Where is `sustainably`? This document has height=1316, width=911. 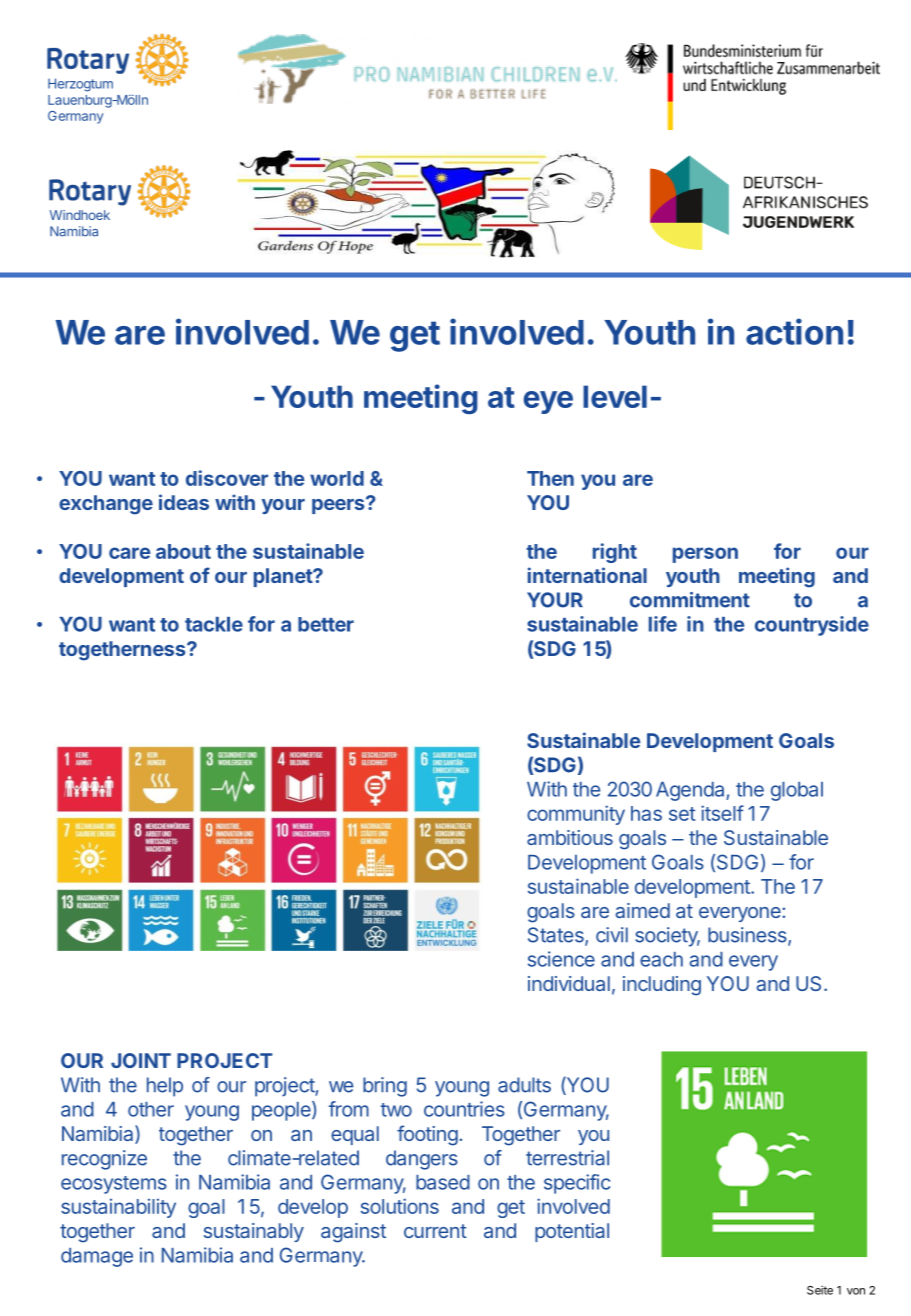 sustainably is located at coordinates (254, 1232).
